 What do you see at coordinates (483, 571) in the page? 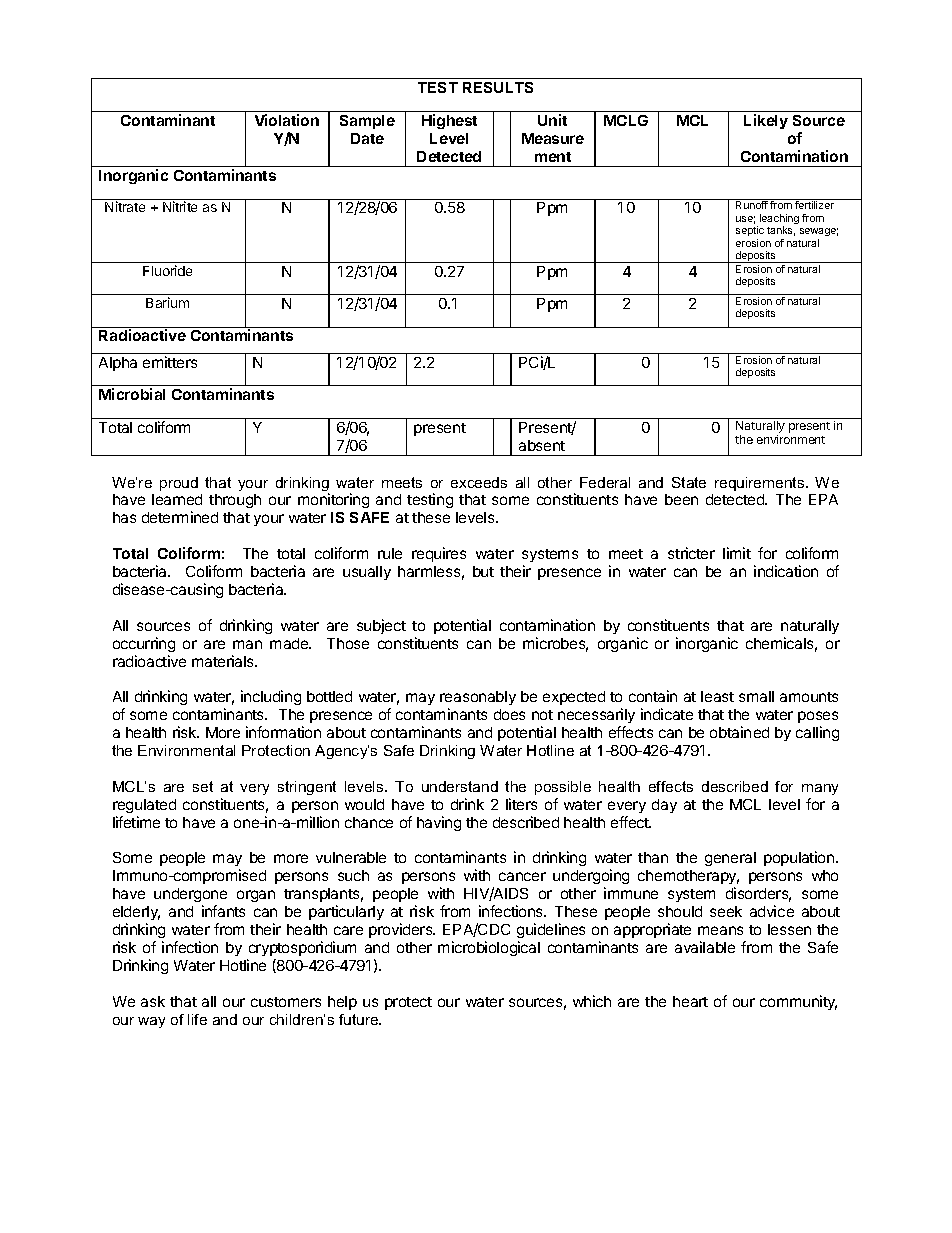
I see `but` at bounding box center [483, 571].
